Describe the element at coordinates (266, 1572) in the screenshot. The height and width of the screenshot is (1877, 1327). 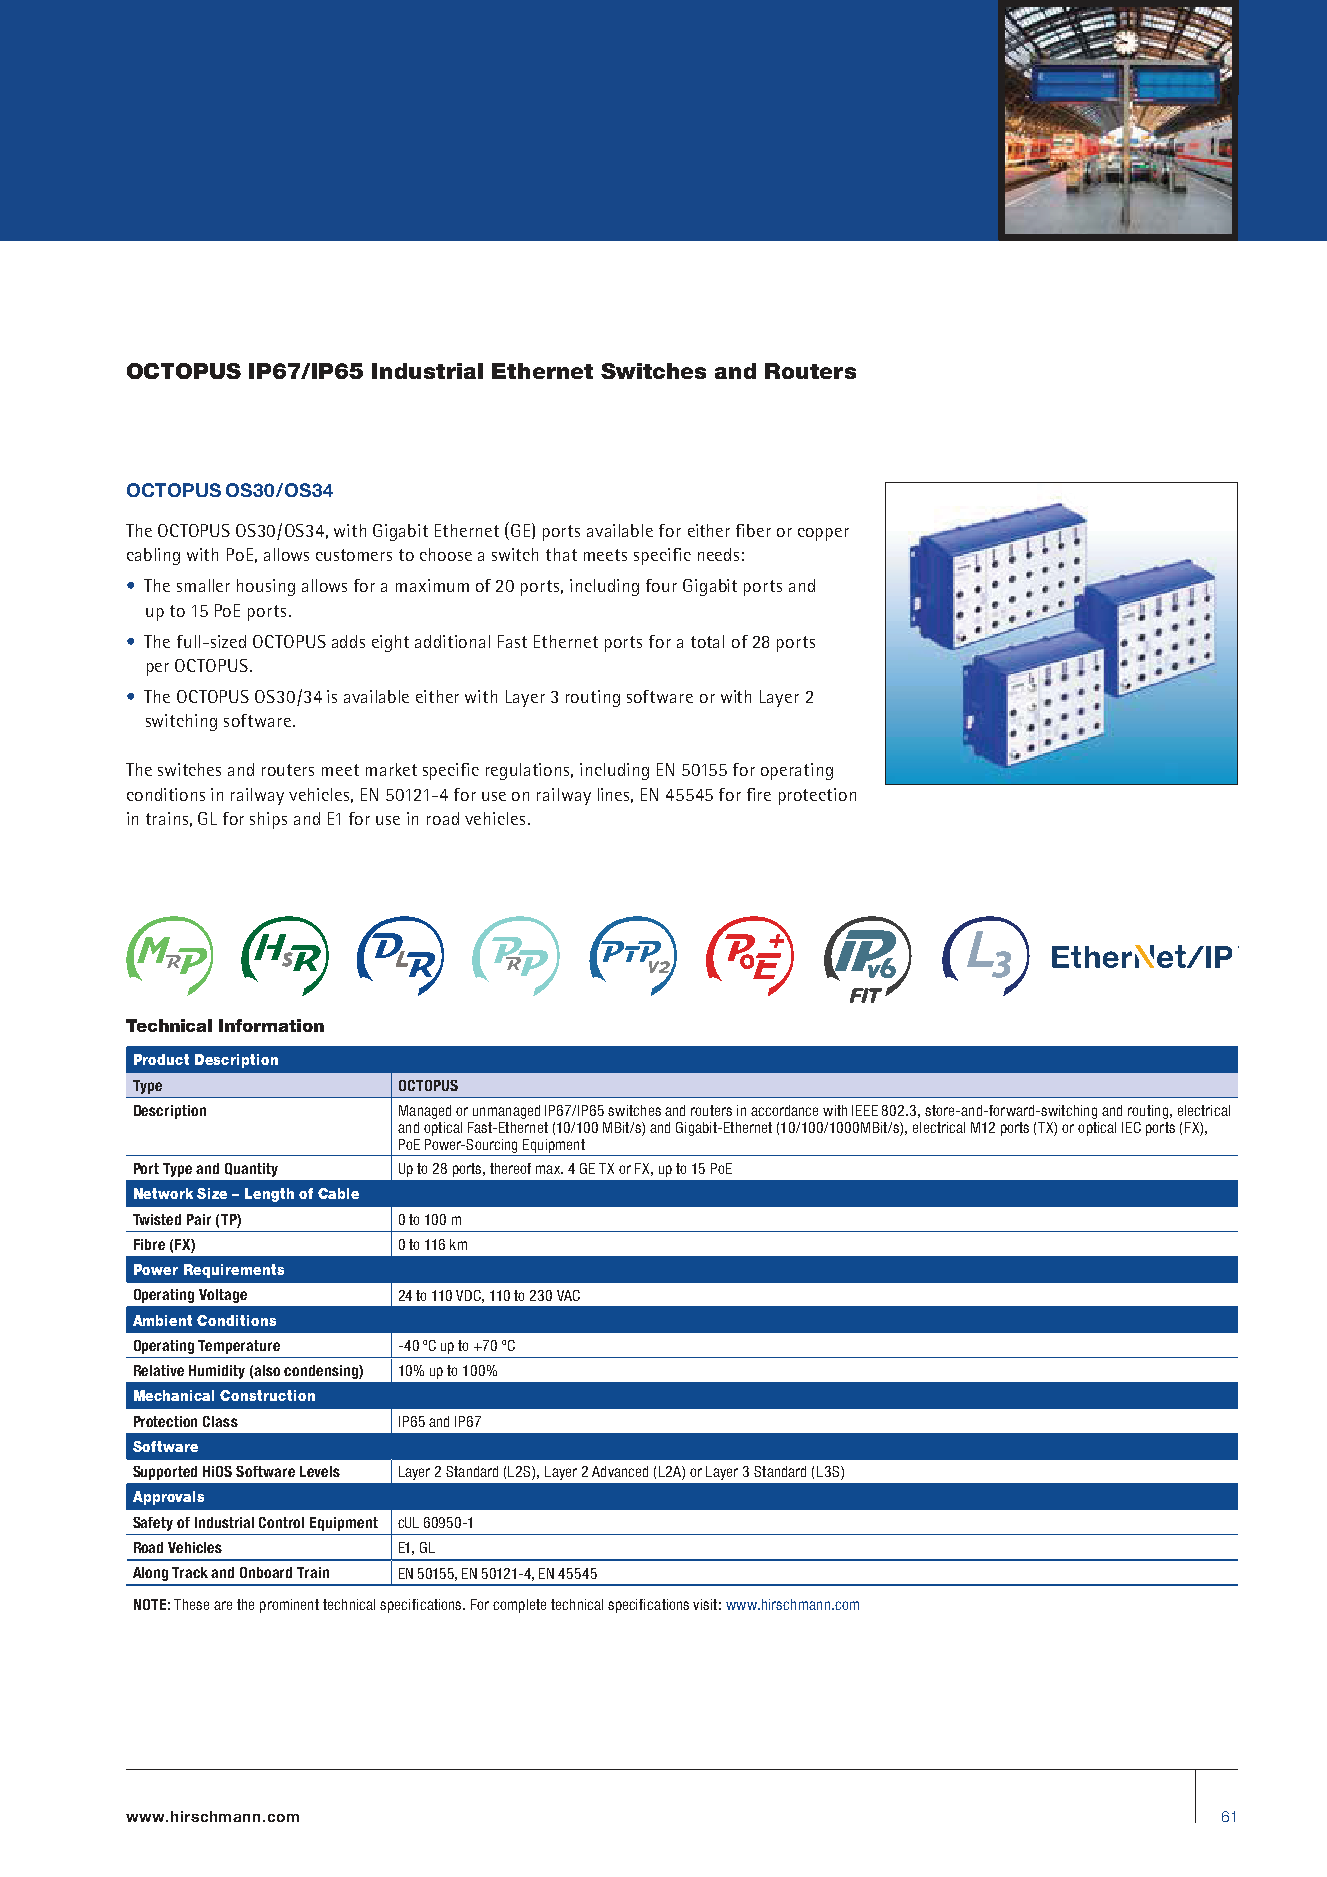
I see `Onboard` at that location.
